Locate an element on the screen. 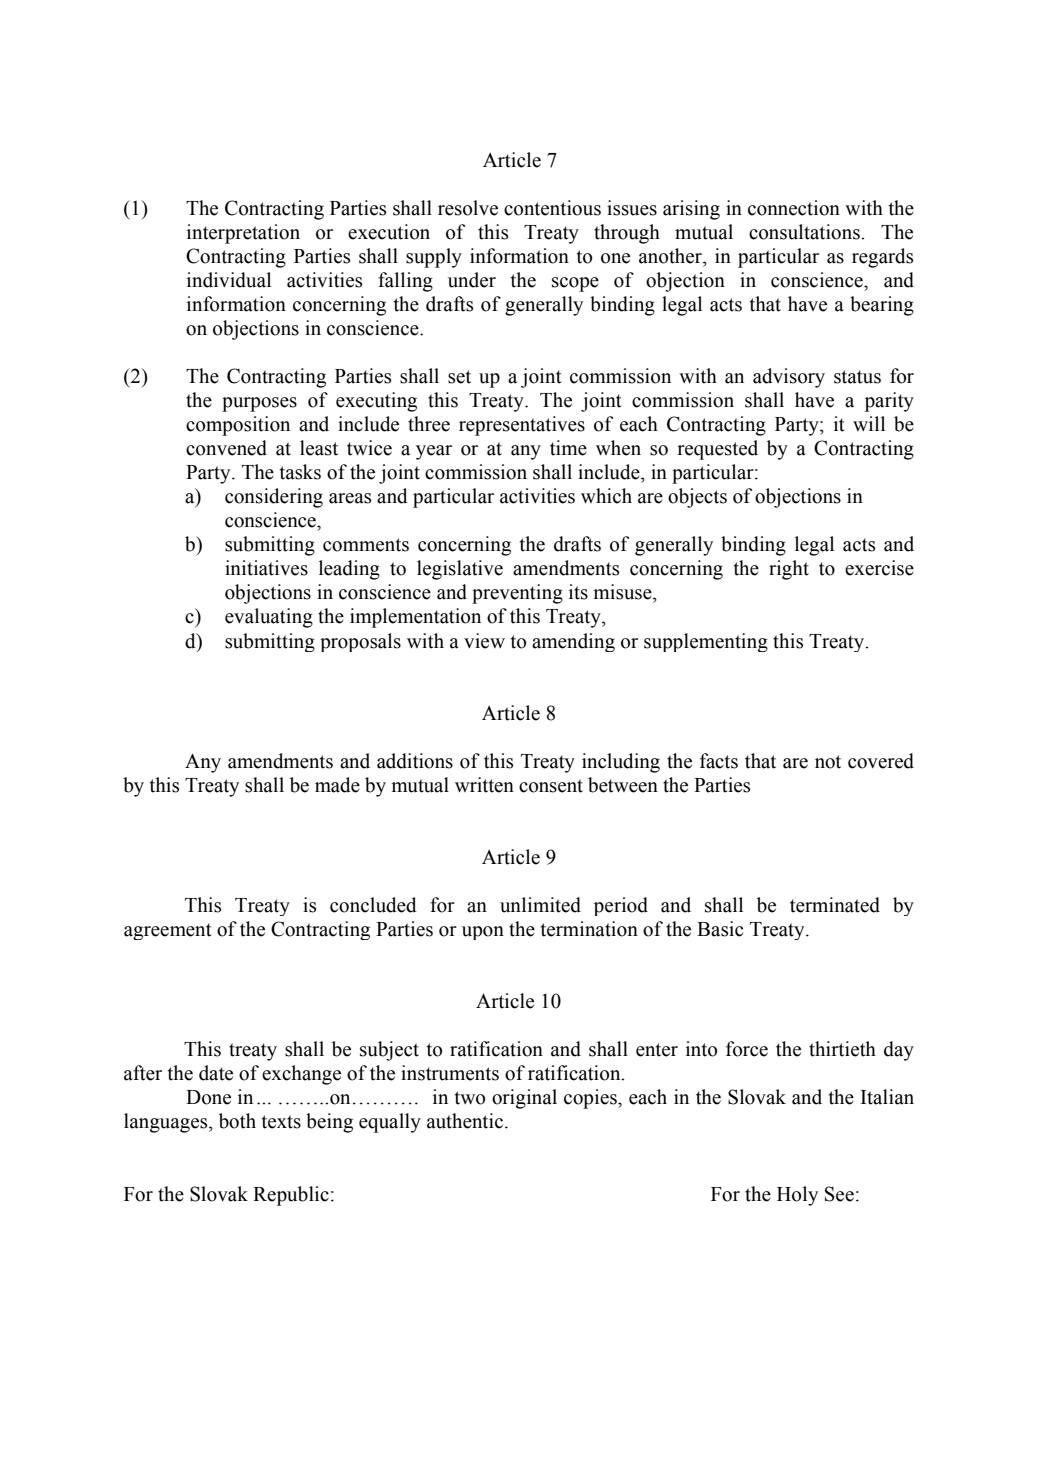  both is located at coordinates (237, 1121).
